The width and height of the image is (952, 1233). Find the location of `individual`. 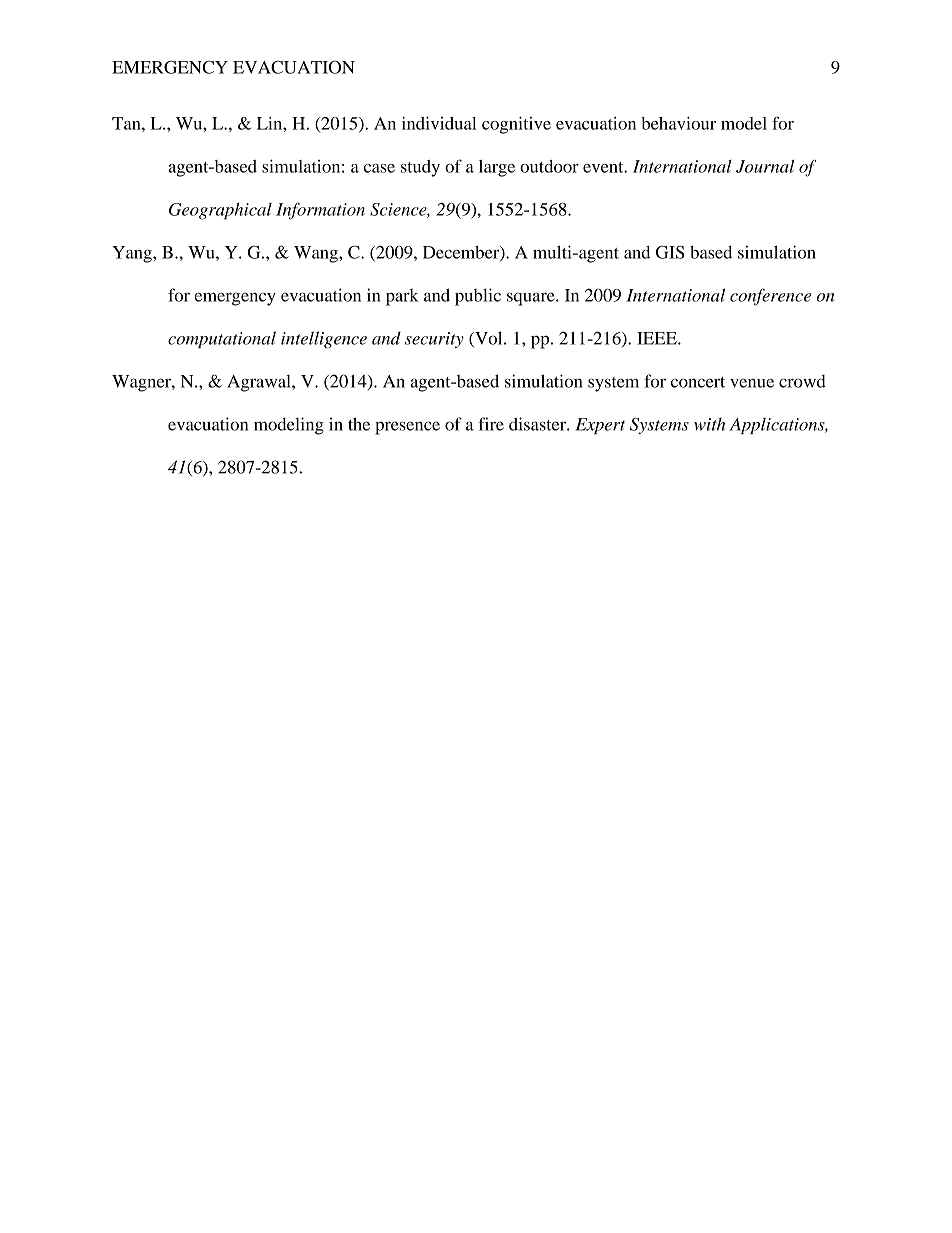

individual is located at coordinates (439, 123).
